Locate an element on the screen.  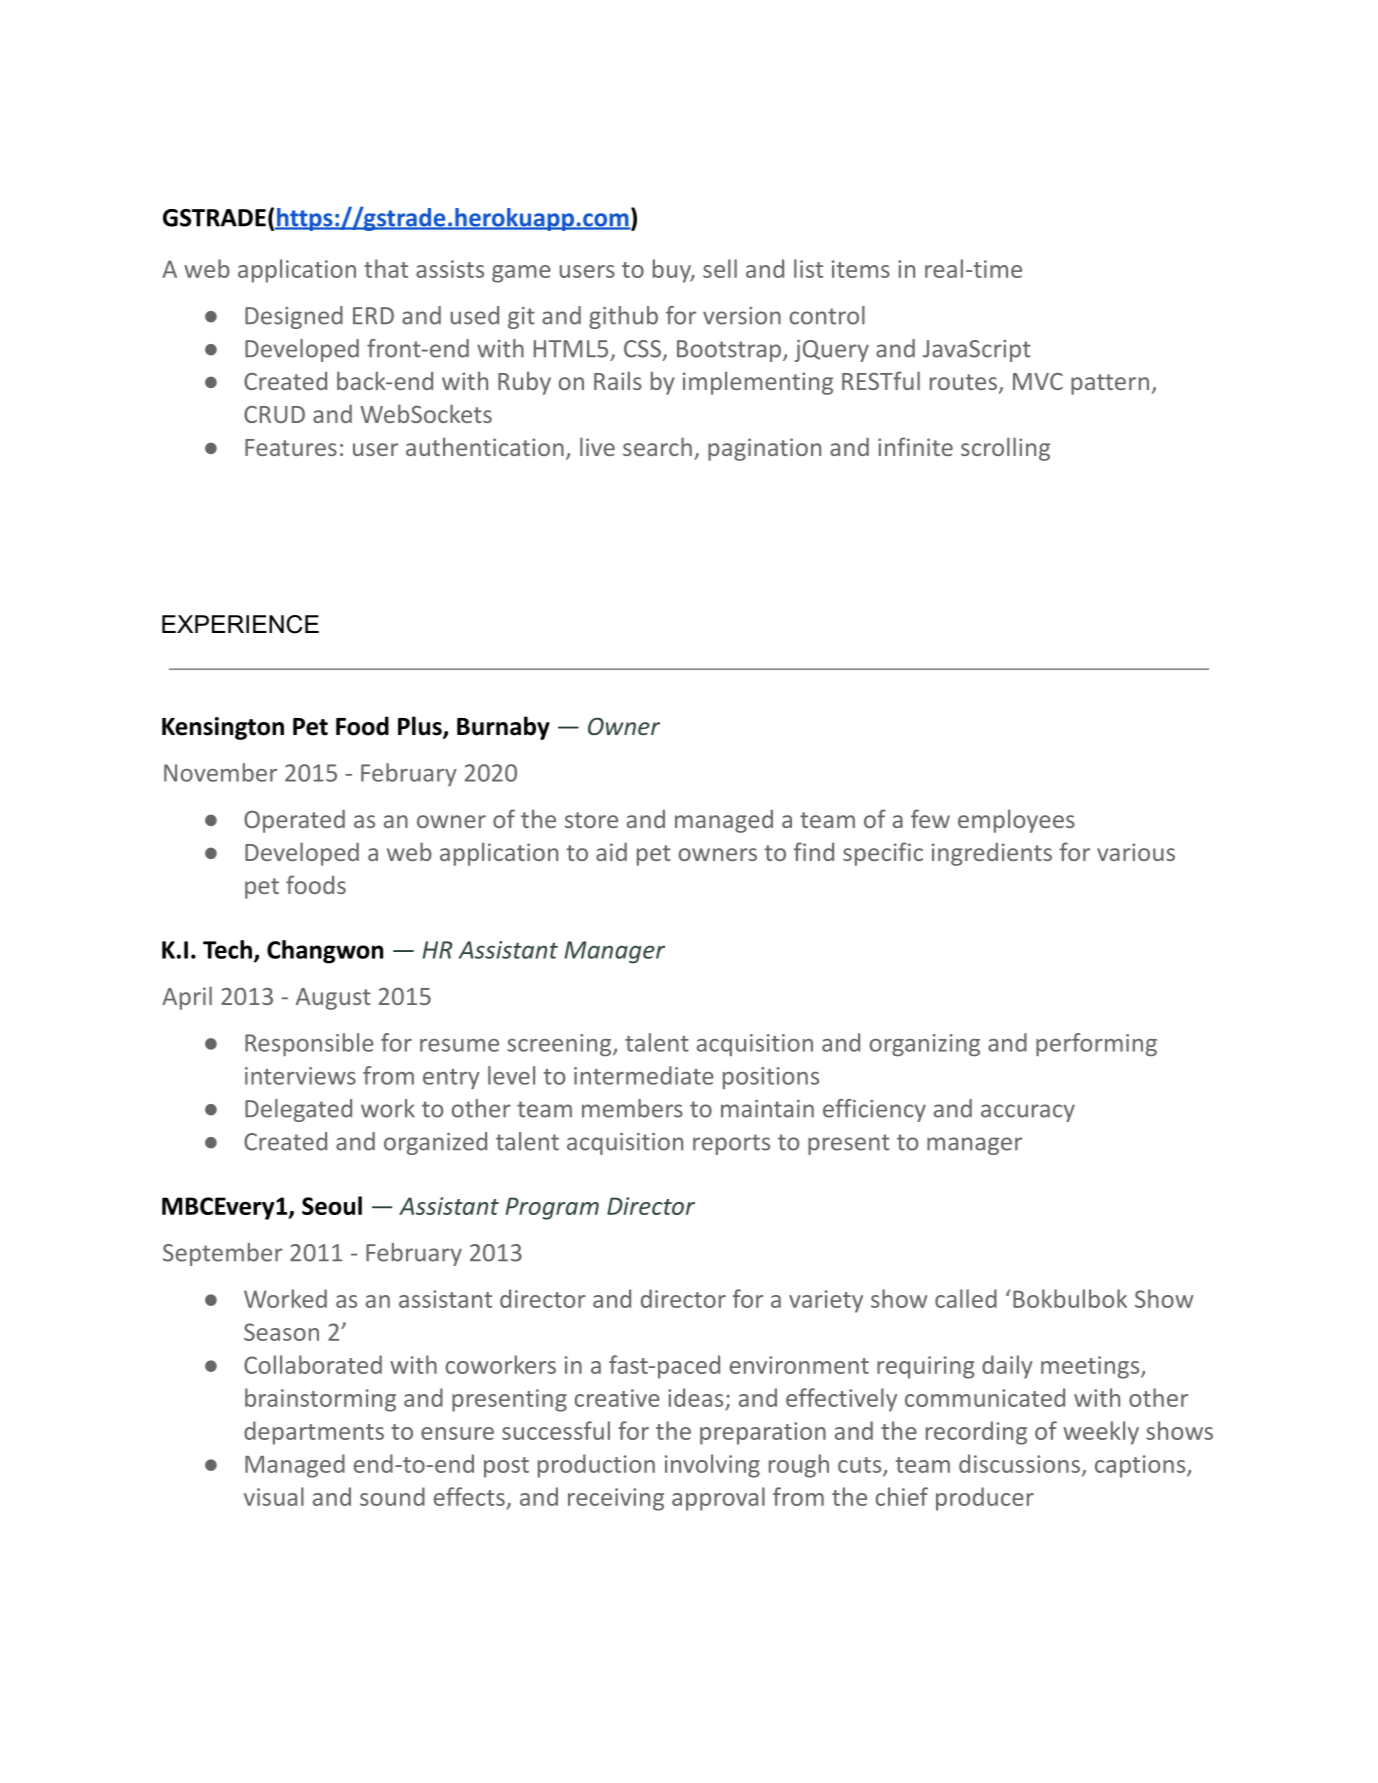
MVC is located at coordinates (1038, 381).
